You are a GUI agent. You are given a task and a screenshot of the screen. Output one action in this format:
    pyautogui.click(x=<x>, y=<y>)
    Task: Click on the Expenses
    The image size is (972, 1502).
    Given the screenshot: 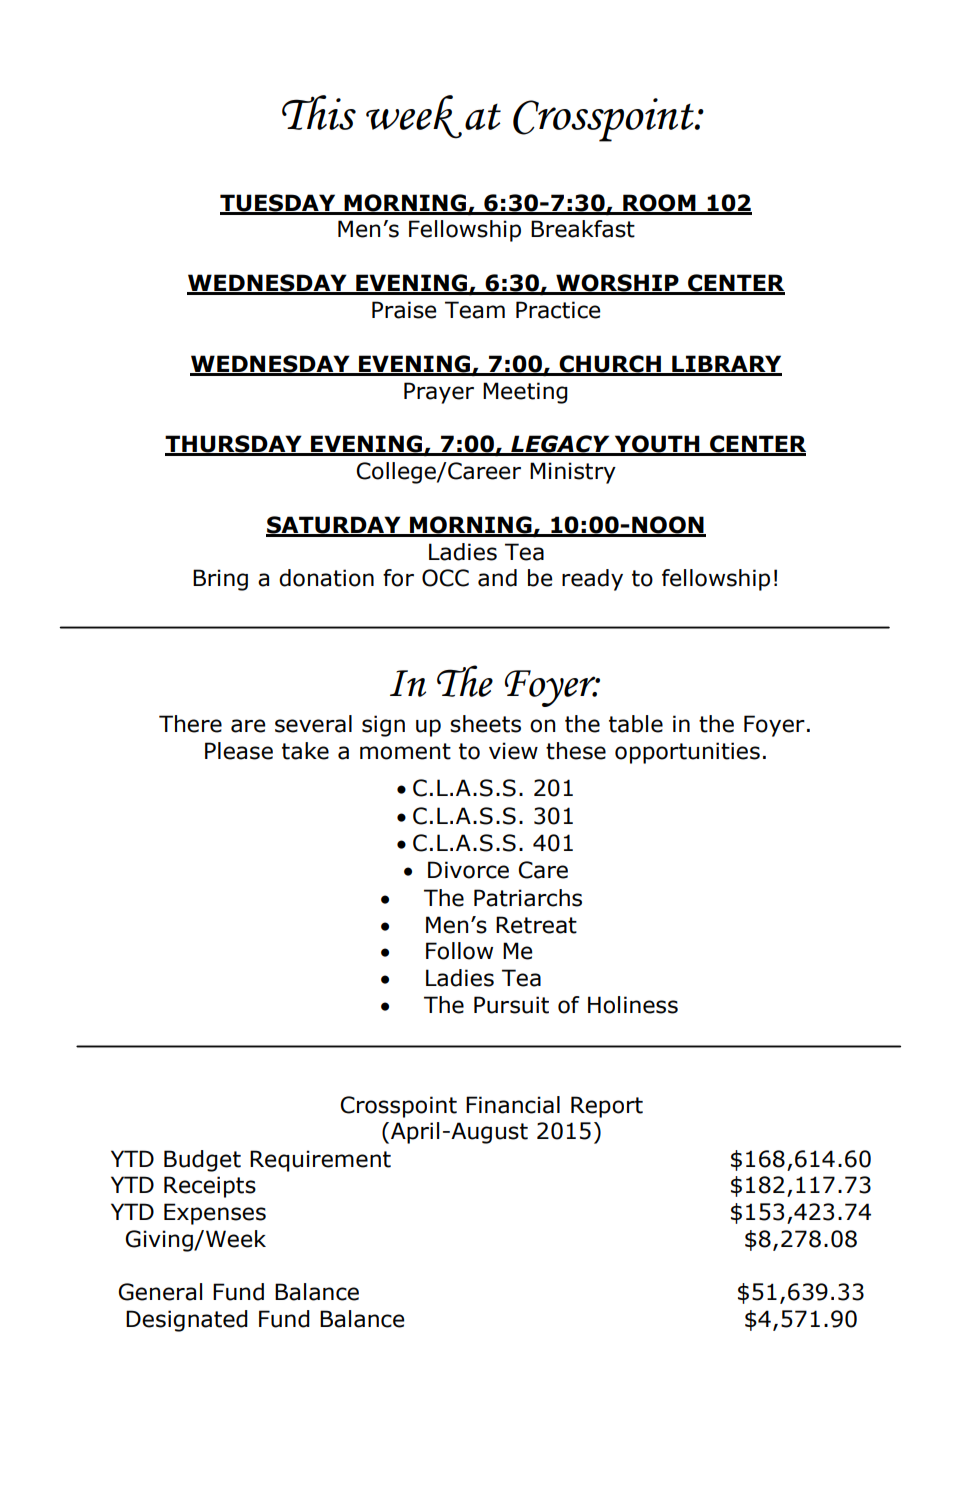 What is the action you would take?
    pyautogui.click(x=215, y=1214)
